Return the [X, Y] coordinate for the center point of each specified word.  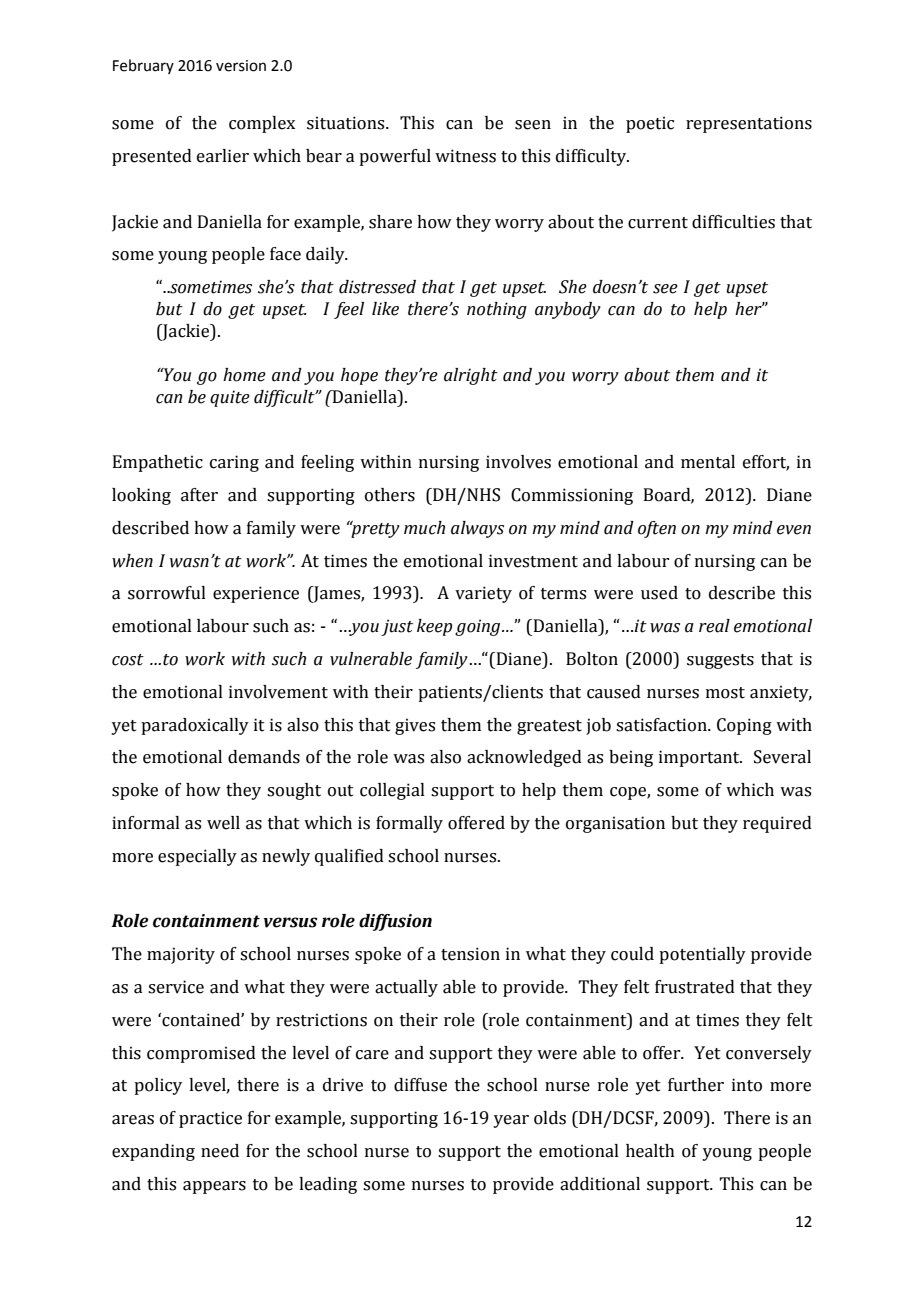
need [220, 1151]
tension [470, 954]
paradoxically [195, 726]
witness [465, 156]
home [244, 375]
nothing [497, 310]
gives [415, 726]
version [241, 66]
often [657, 529]
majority [181, 955]
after [199, 495]
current [658, 223]
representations [749, 124]
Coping [744, 726]
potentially [702, 955]
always [477, 529]
